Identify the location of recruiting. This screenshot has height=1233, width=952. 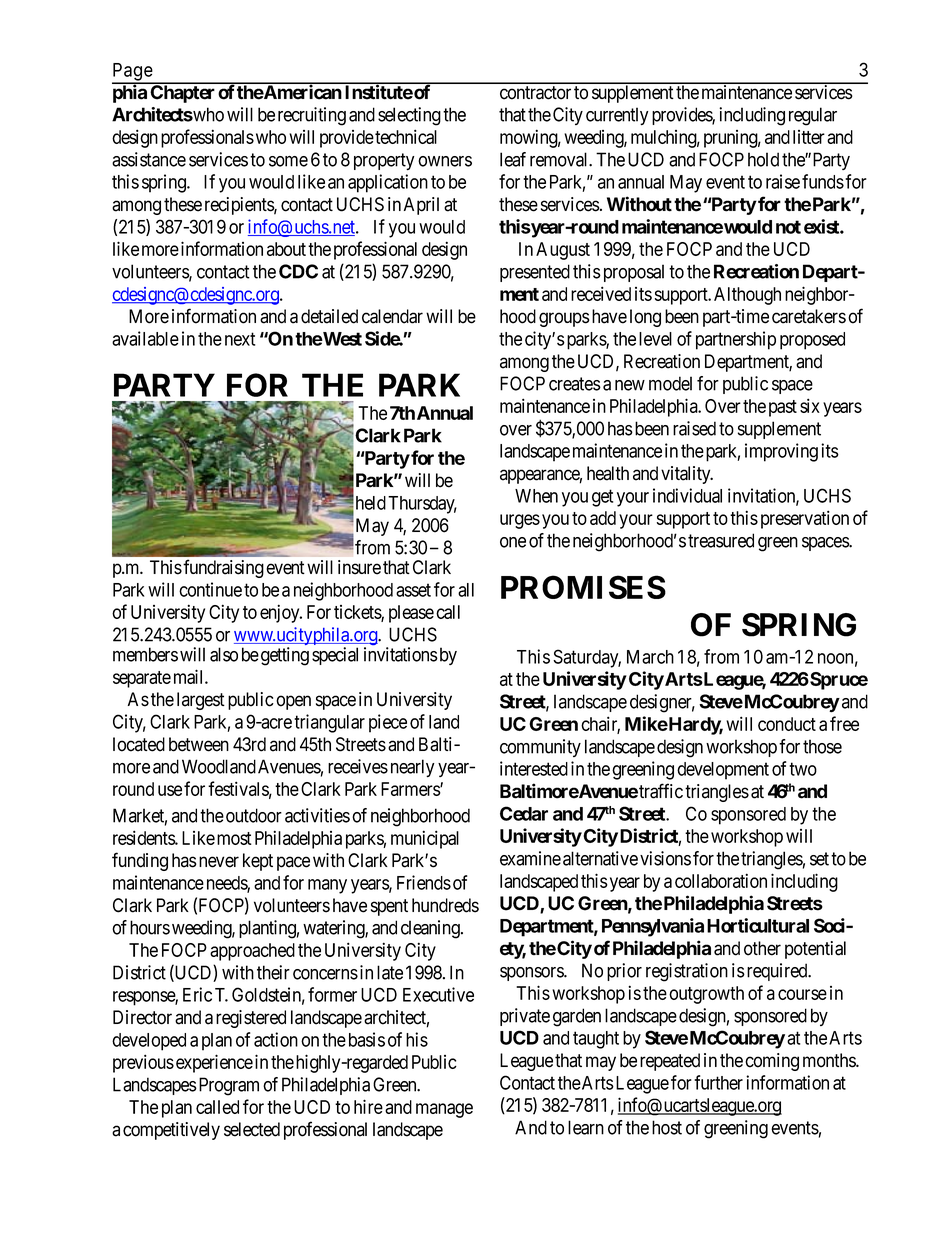
(312, 116).
